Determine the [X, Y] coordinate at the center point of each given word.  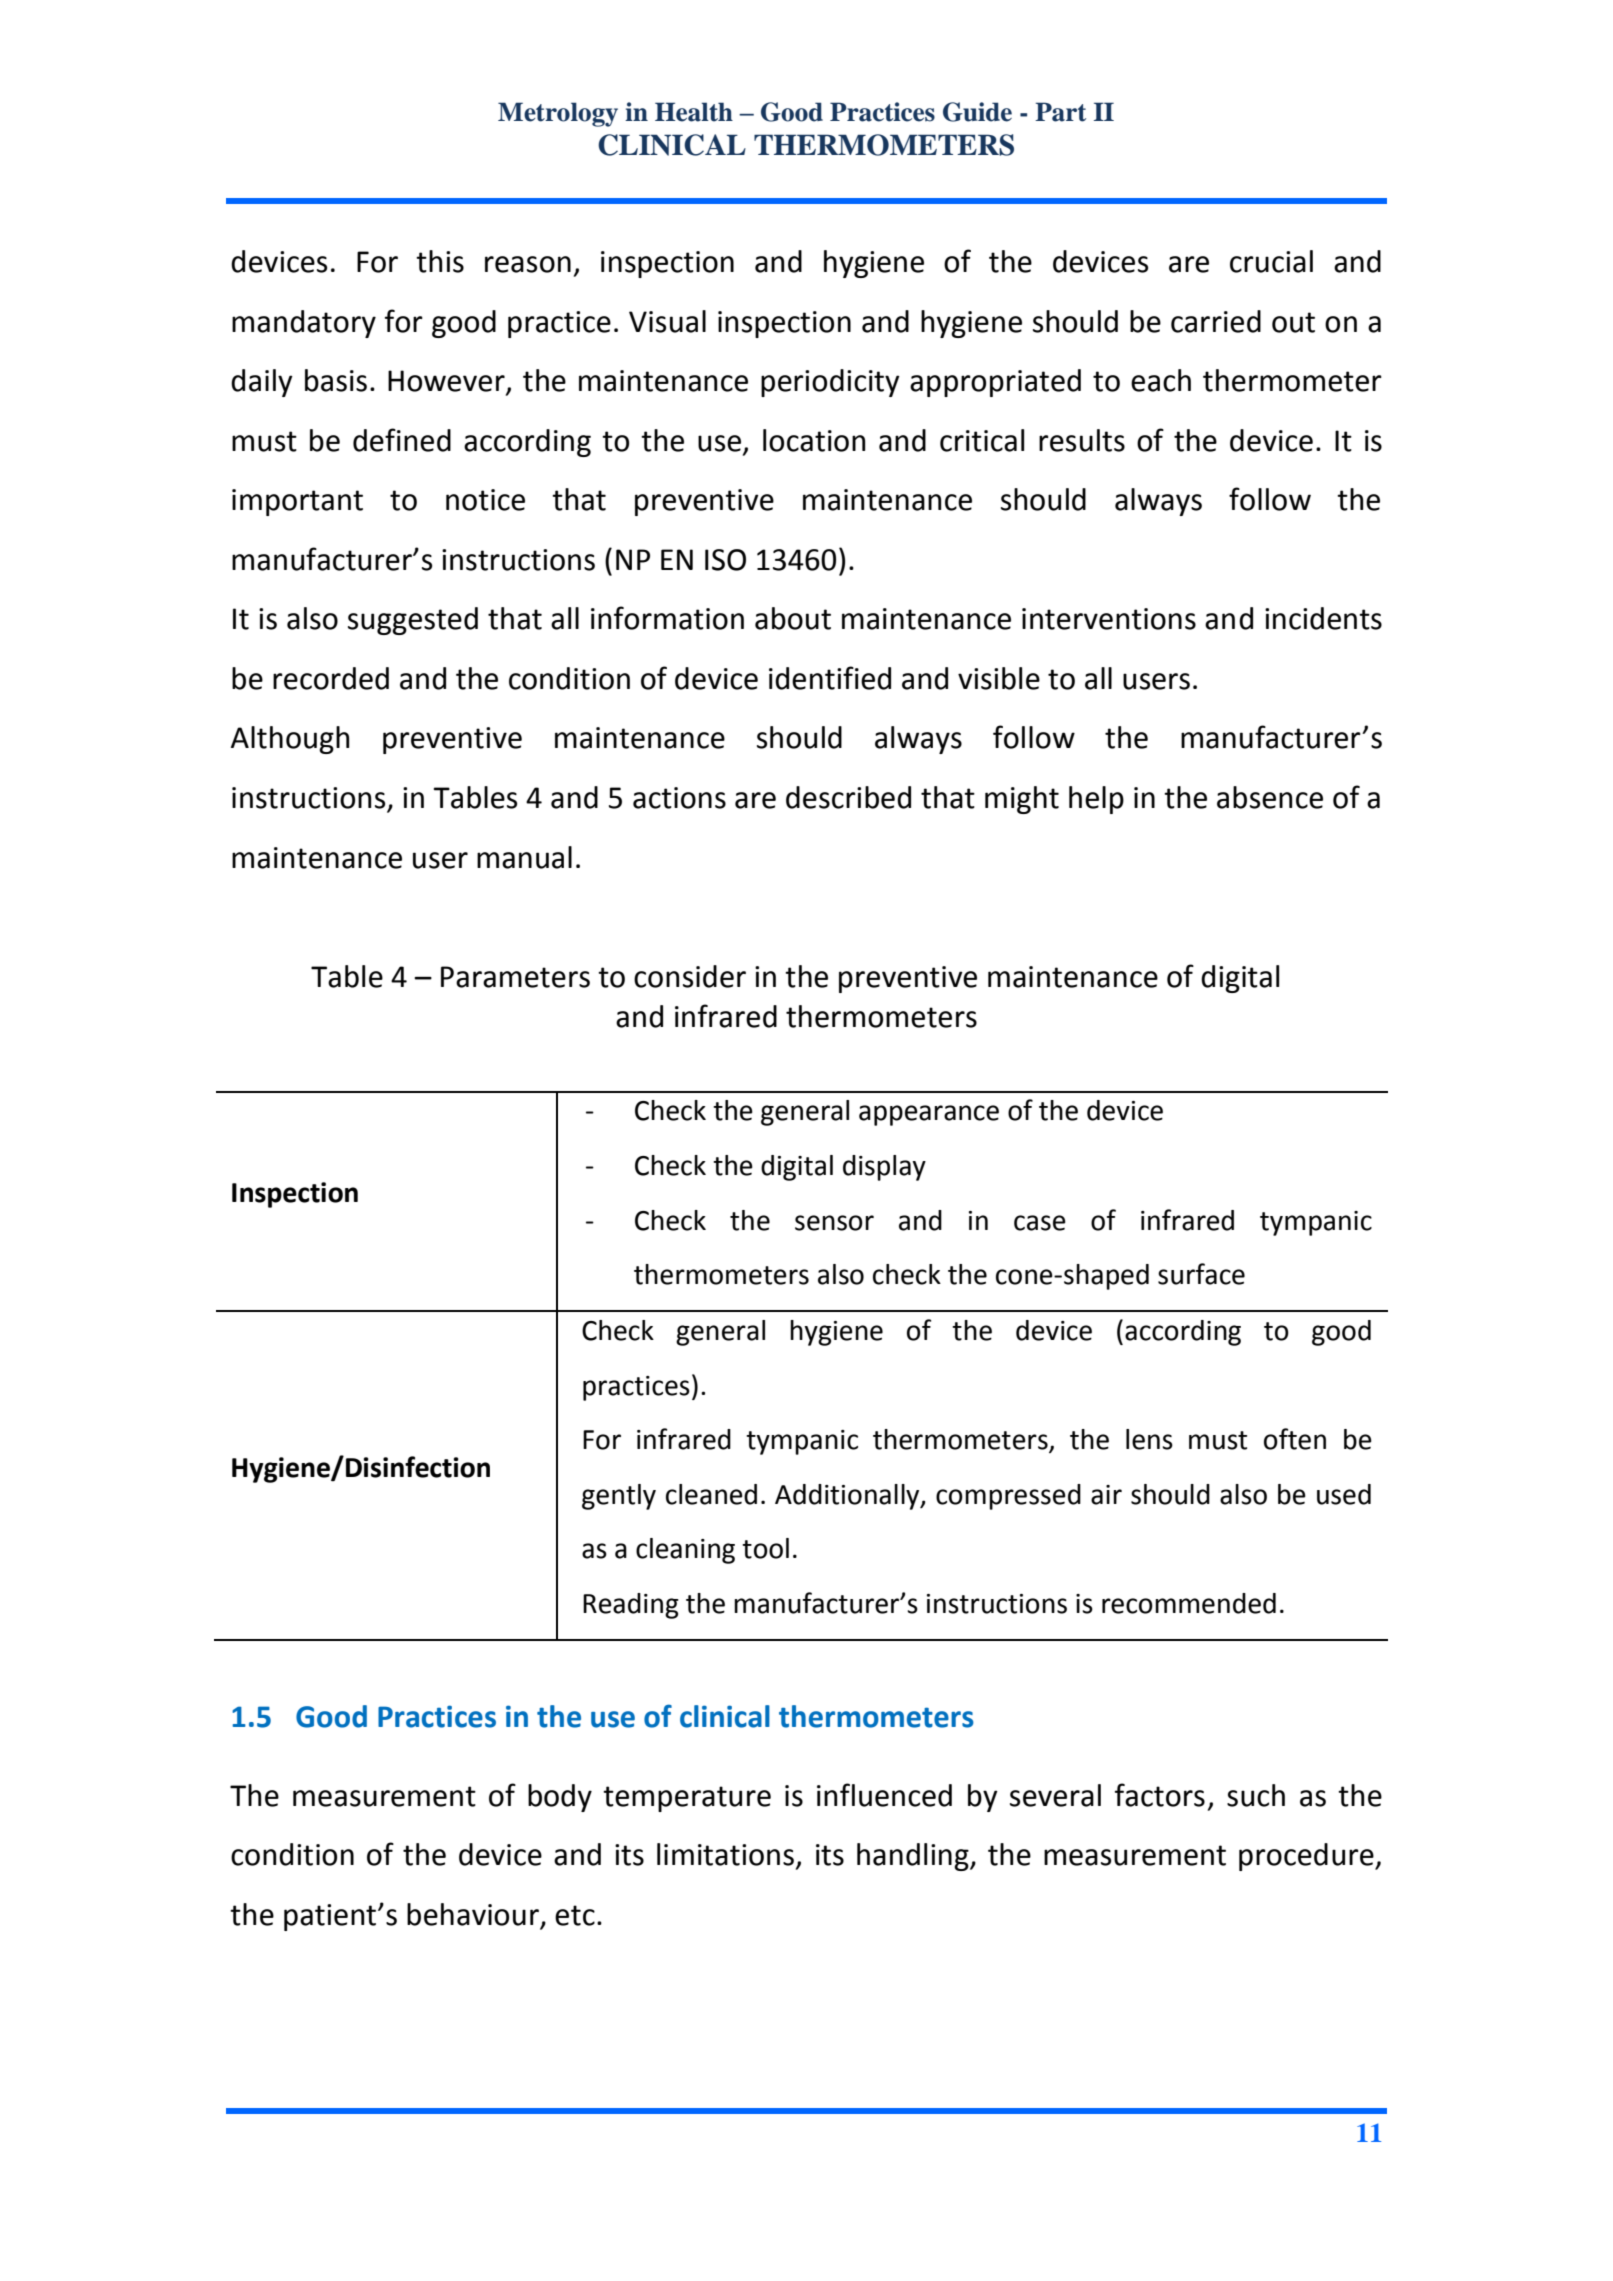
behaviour [474, 1915]
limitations [725, 1854]
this [440, 261]
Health [694, 112]
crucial [1271, 261]
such [1256, 1795]
